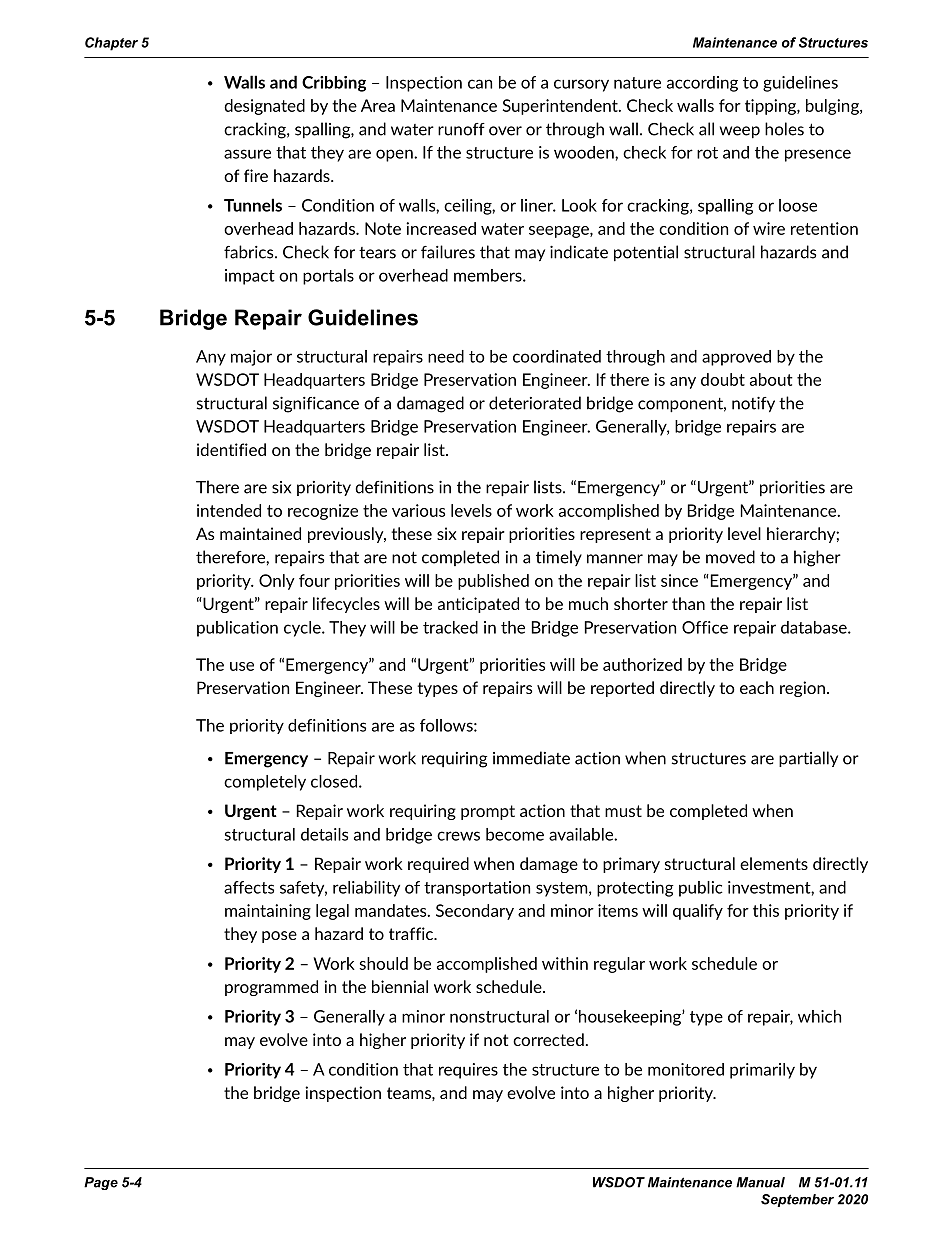 The height and width of the image is (1233, 952). I want to click on approved, so click(736, 358).
